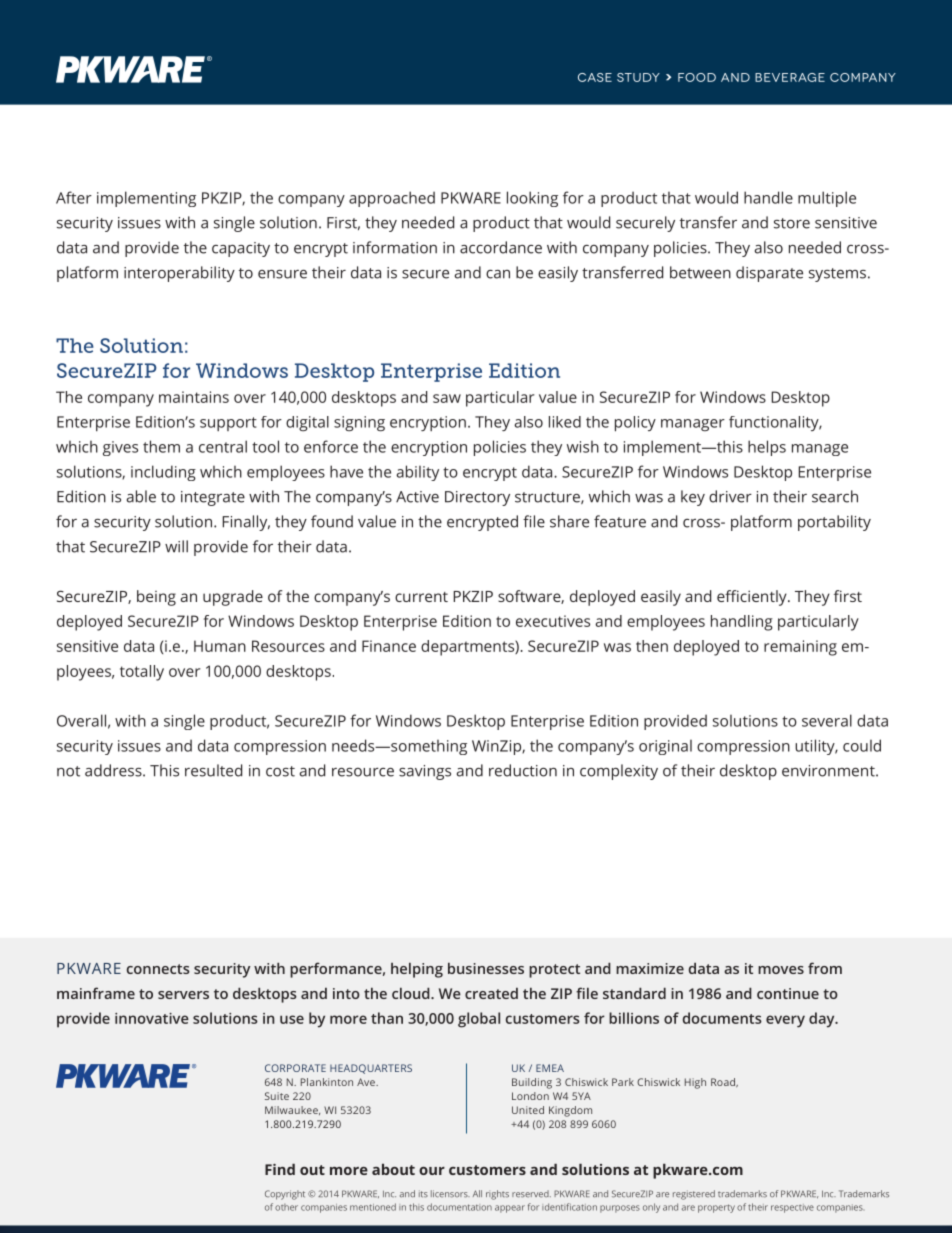 This page has width=952, height=1233. I want to click on Finance, so click(389, 646).
